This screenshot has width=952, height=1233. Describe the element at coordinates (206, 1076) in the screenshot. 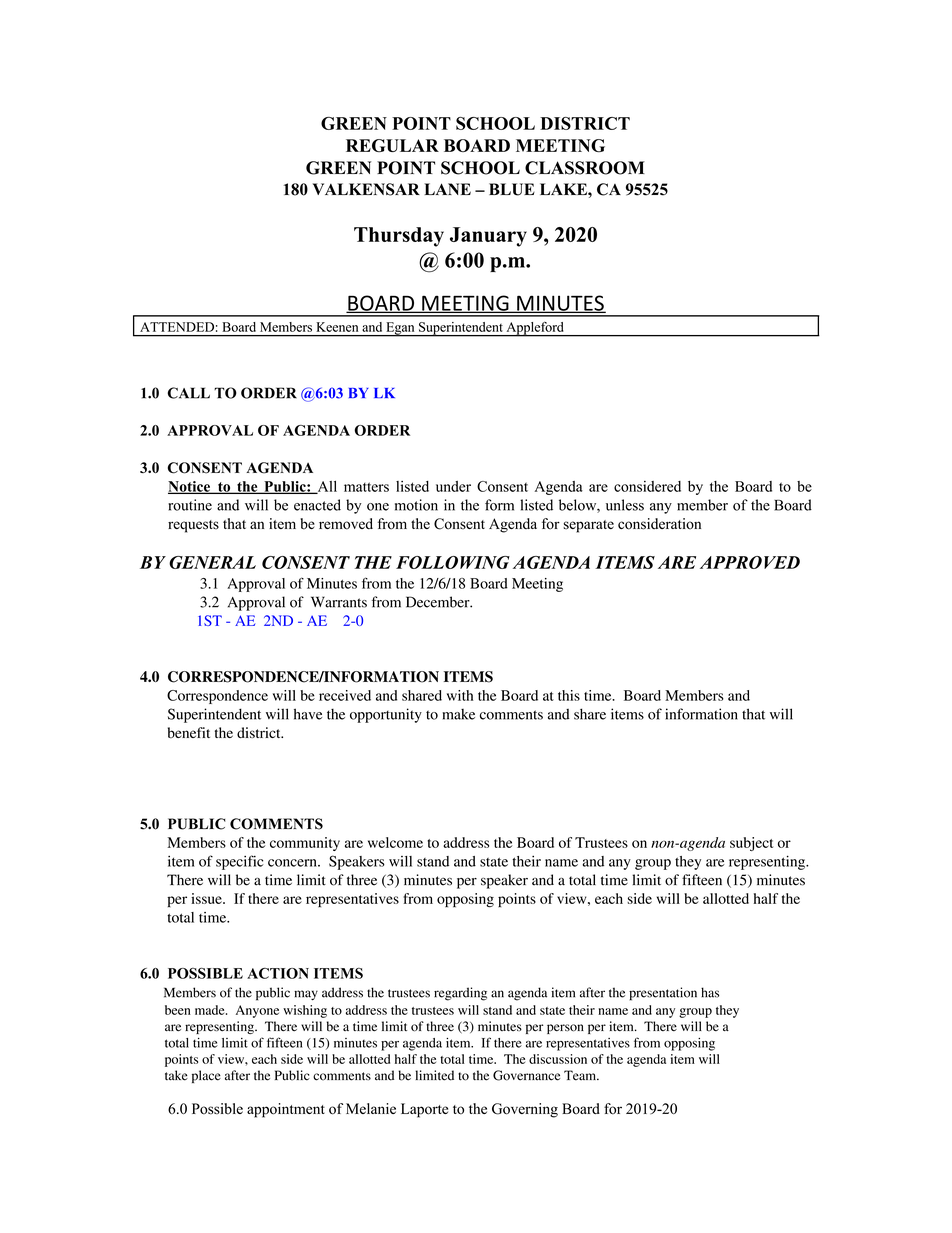

I see `place` at that location.
